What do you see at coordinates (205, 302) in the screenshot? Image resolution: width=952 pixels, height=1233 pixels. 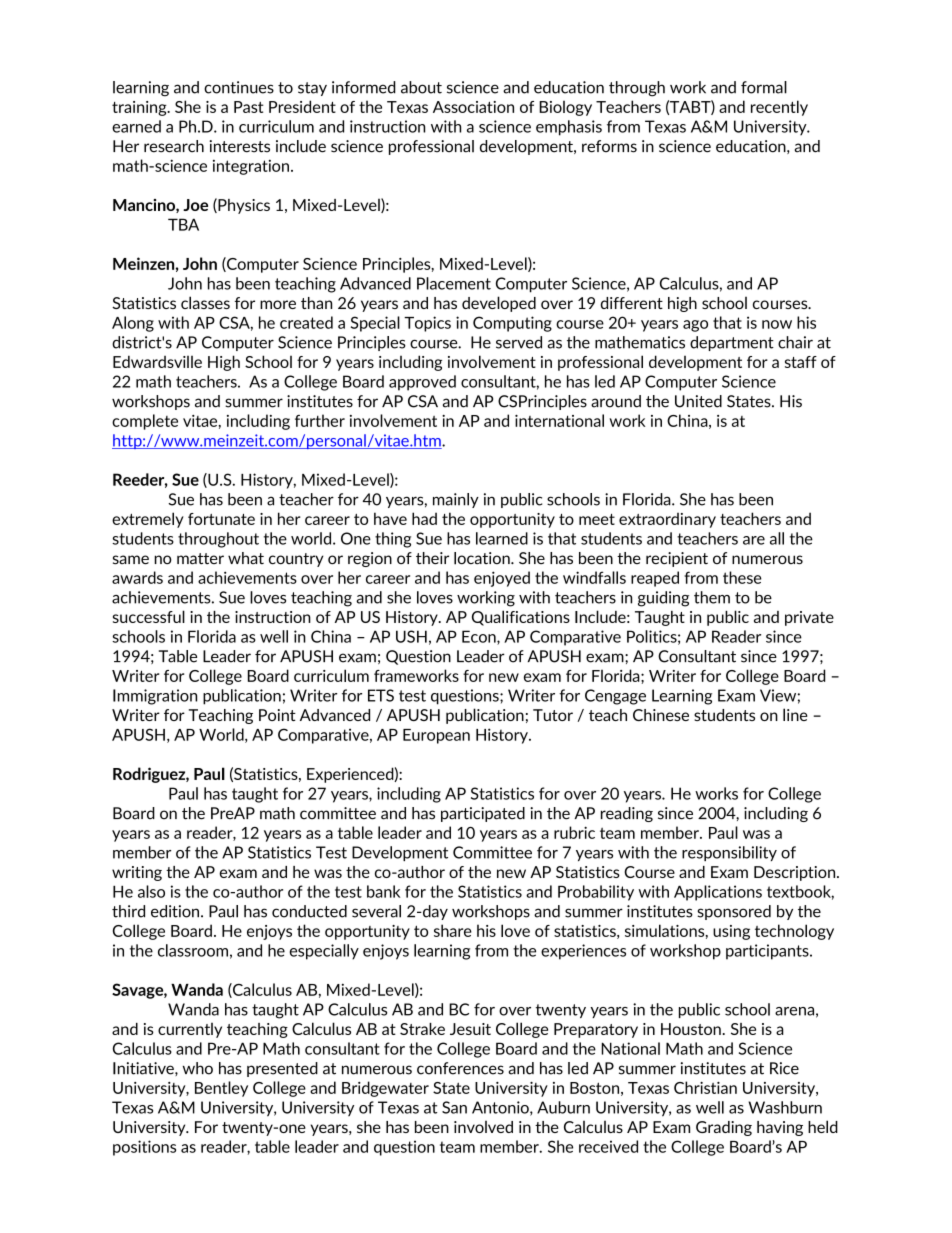 I see `classes` at bounding box center [205, 302].
